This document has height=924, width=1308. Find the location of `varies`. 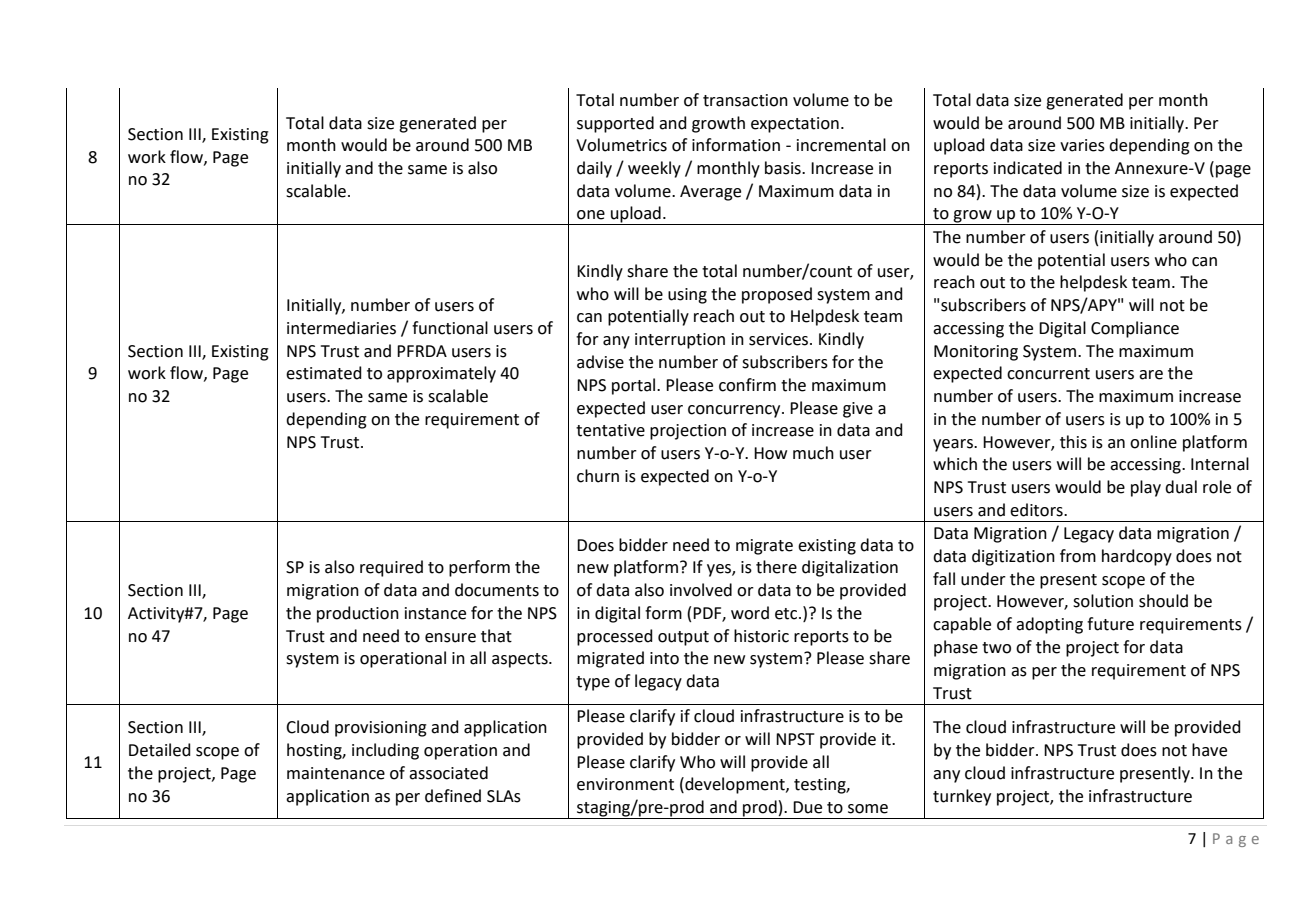

varies is located at coordinates (1082, 145).
